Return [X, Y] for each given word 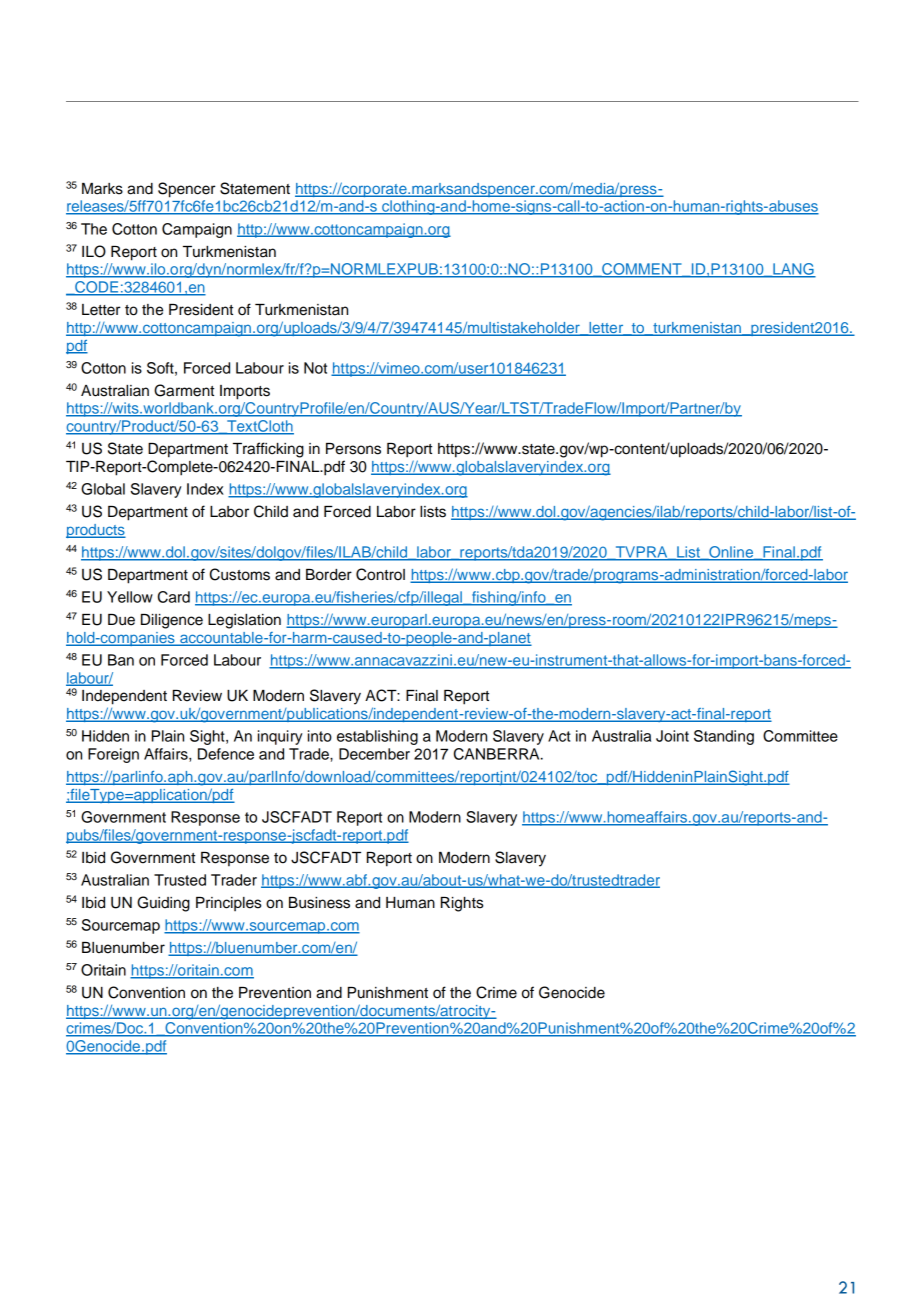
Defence [226, 754]
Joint [672, 736]
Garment [184, 390]
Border [329, 575]
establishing [377, 737]
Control [380, 574]
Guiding [163, 904]
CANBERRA [498, 754]
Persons [353, 449]
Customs [240, 574]
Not [315, 368]
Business [319, 903]
